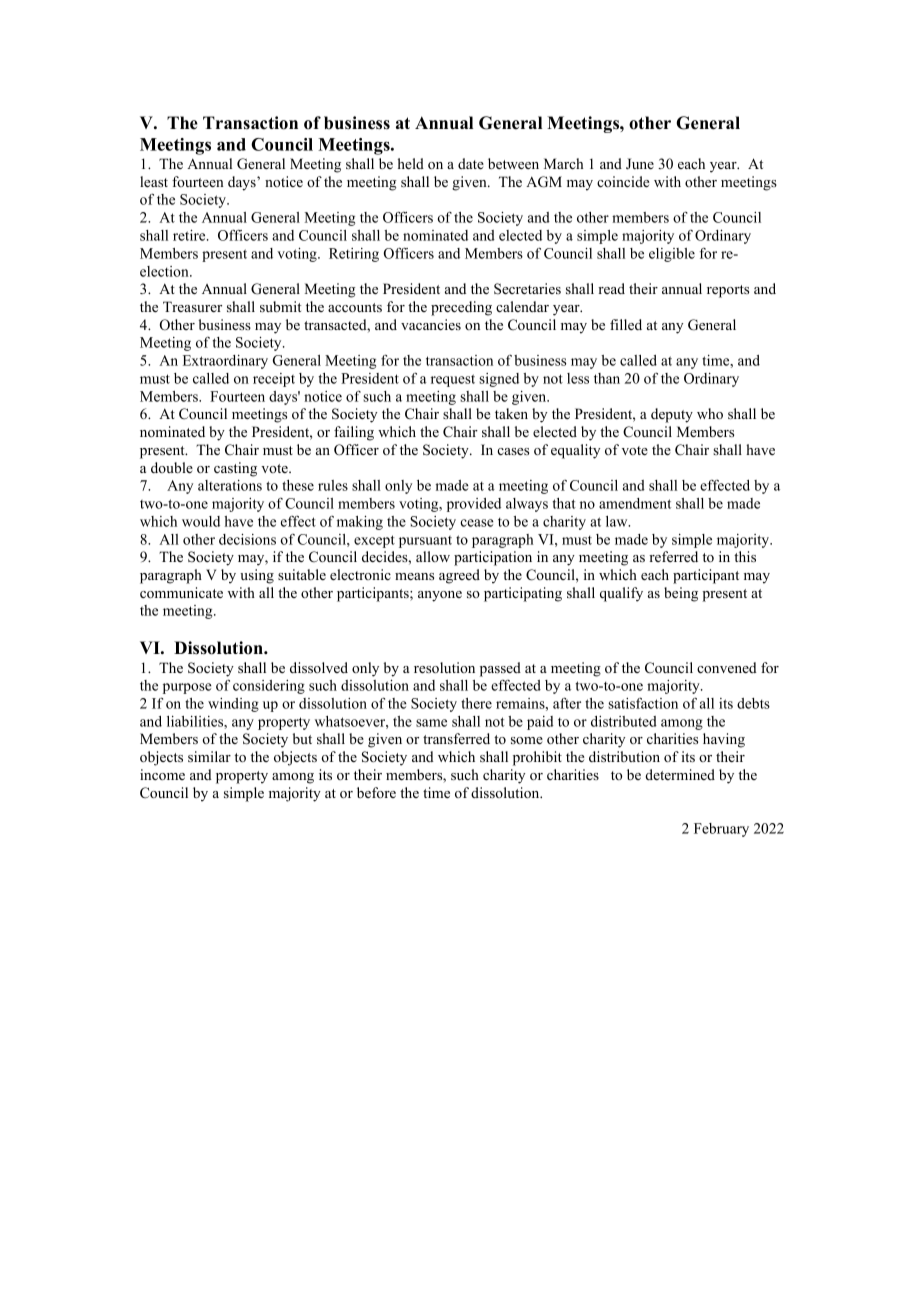 The image size is (924, 1308). I want to click on June, so click(640, 164).
